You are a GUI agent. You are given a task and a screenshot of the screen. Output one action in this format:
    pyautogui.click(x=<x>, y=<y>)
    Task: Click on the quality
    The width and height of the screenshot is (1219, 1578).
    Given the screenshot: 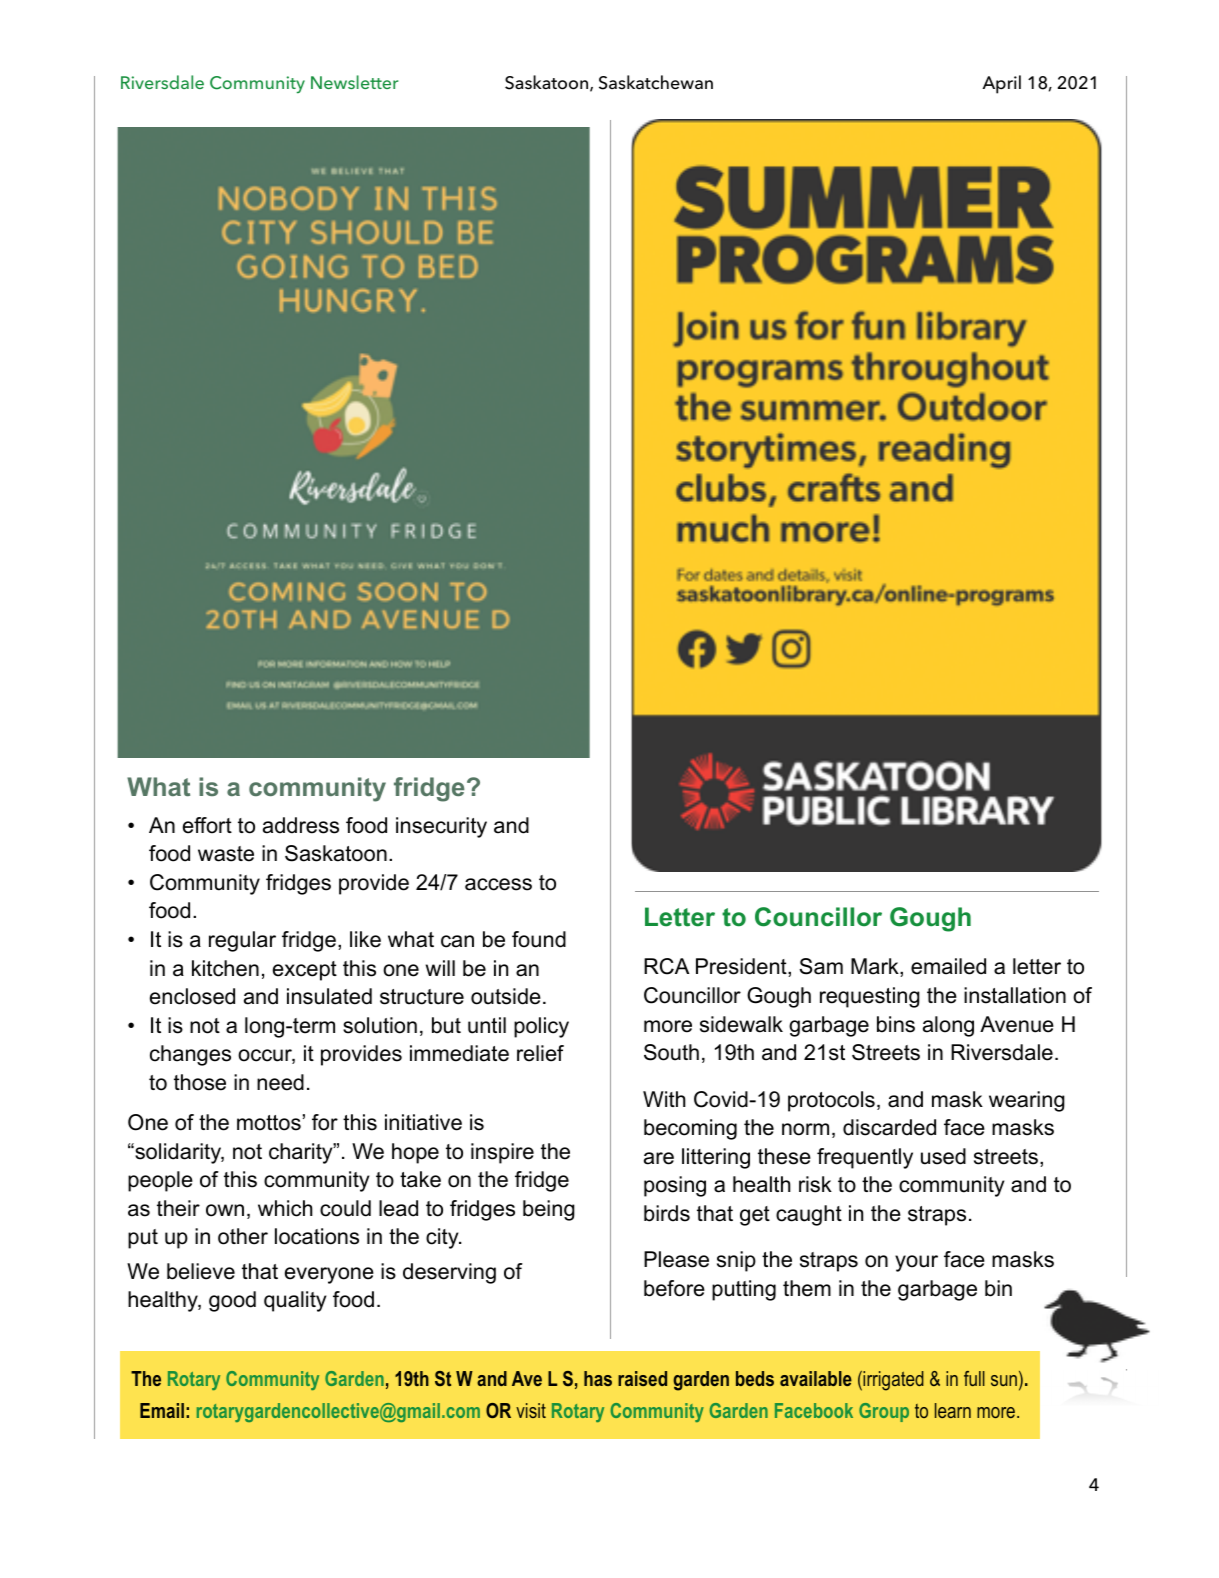 What is the action you would take?
    pyautogui.click(x=295, y=1301)
